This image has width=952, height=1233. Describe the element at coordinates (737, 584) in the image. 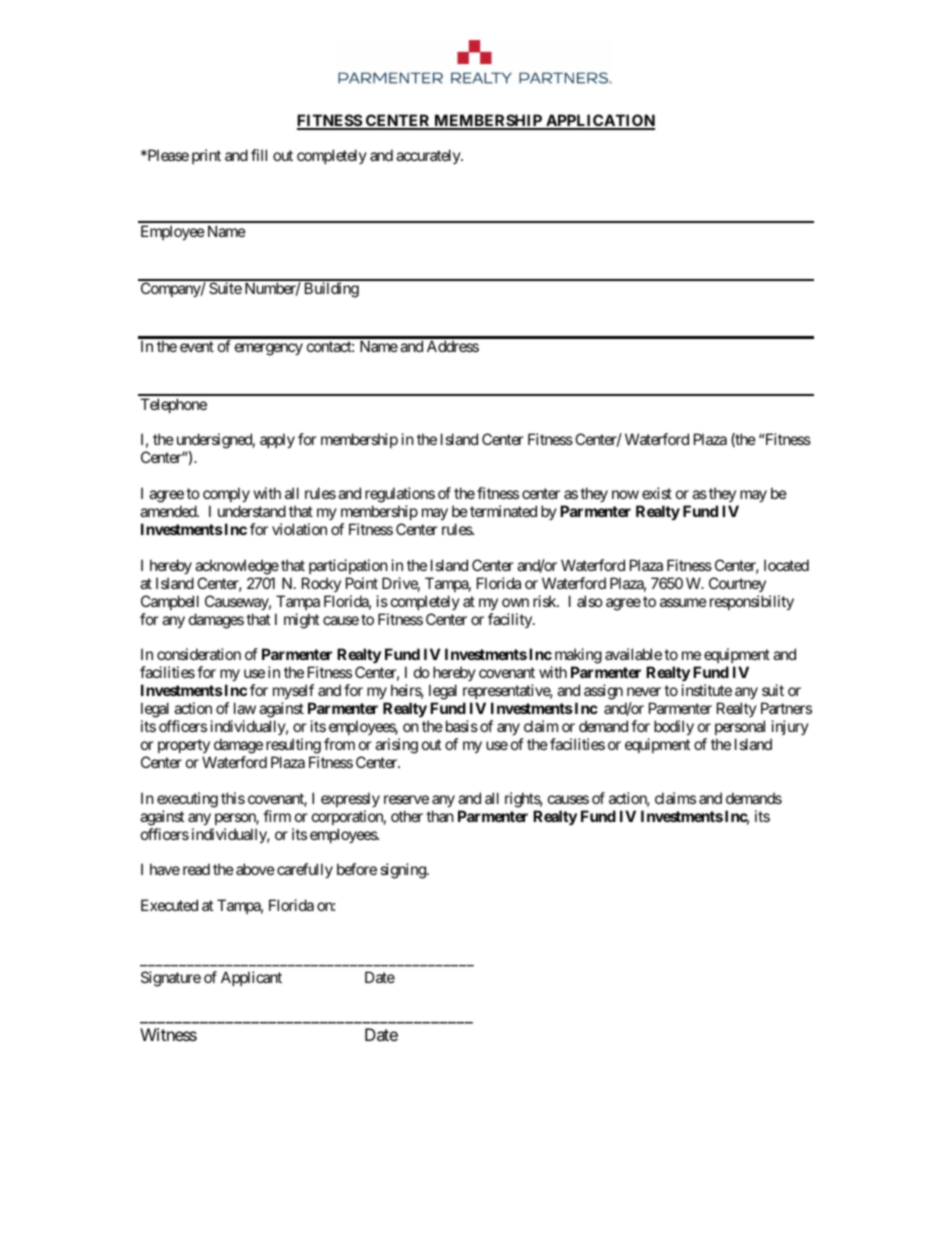

I see `Courtney` at that location.
